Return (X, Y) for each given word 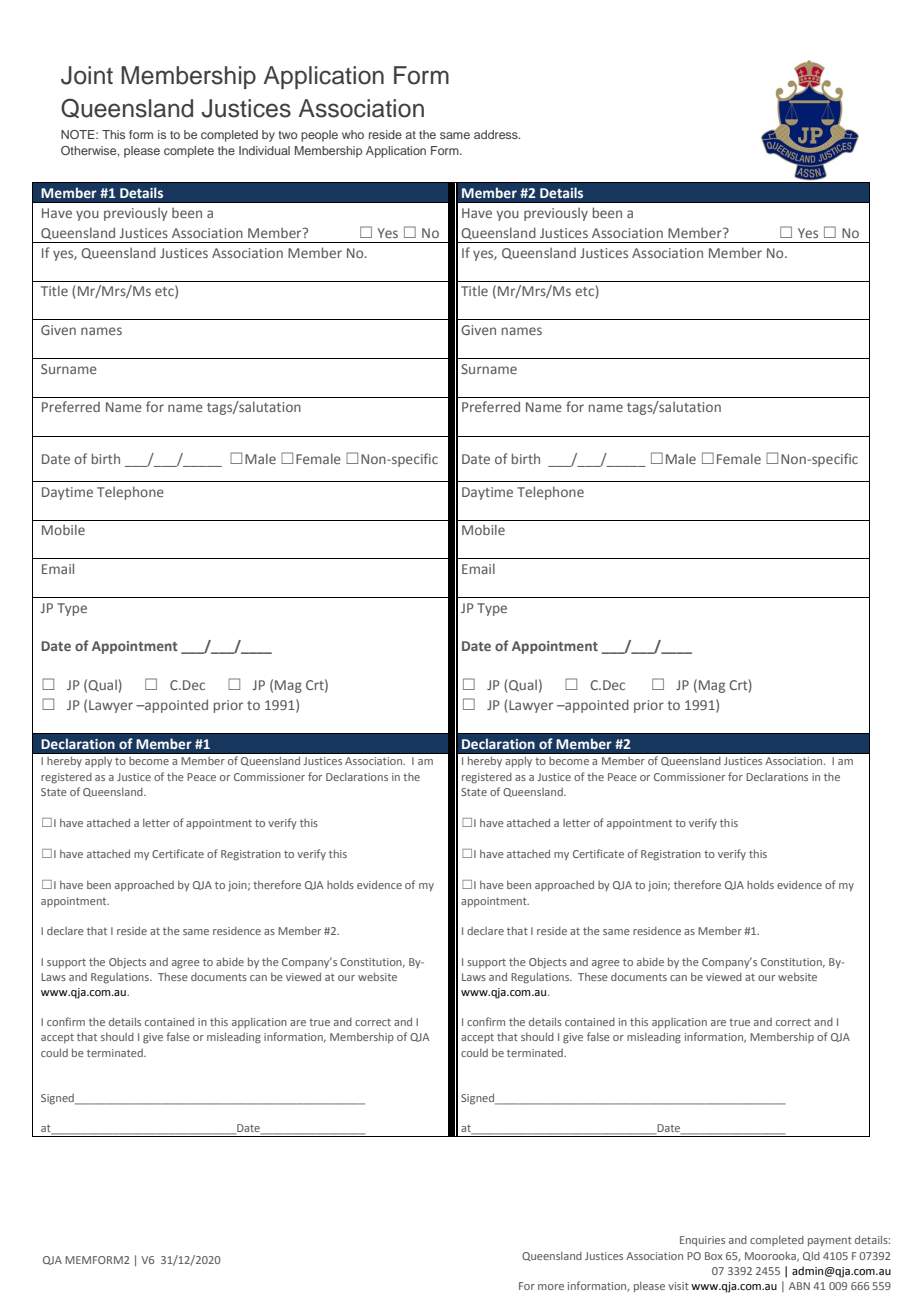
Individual (264, 150)
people (319, 136)
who (353, 134)
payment (830, 1241)
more (551, 1287)
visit (678, 1286)
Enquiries (702, 1241)
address (497, 134)
